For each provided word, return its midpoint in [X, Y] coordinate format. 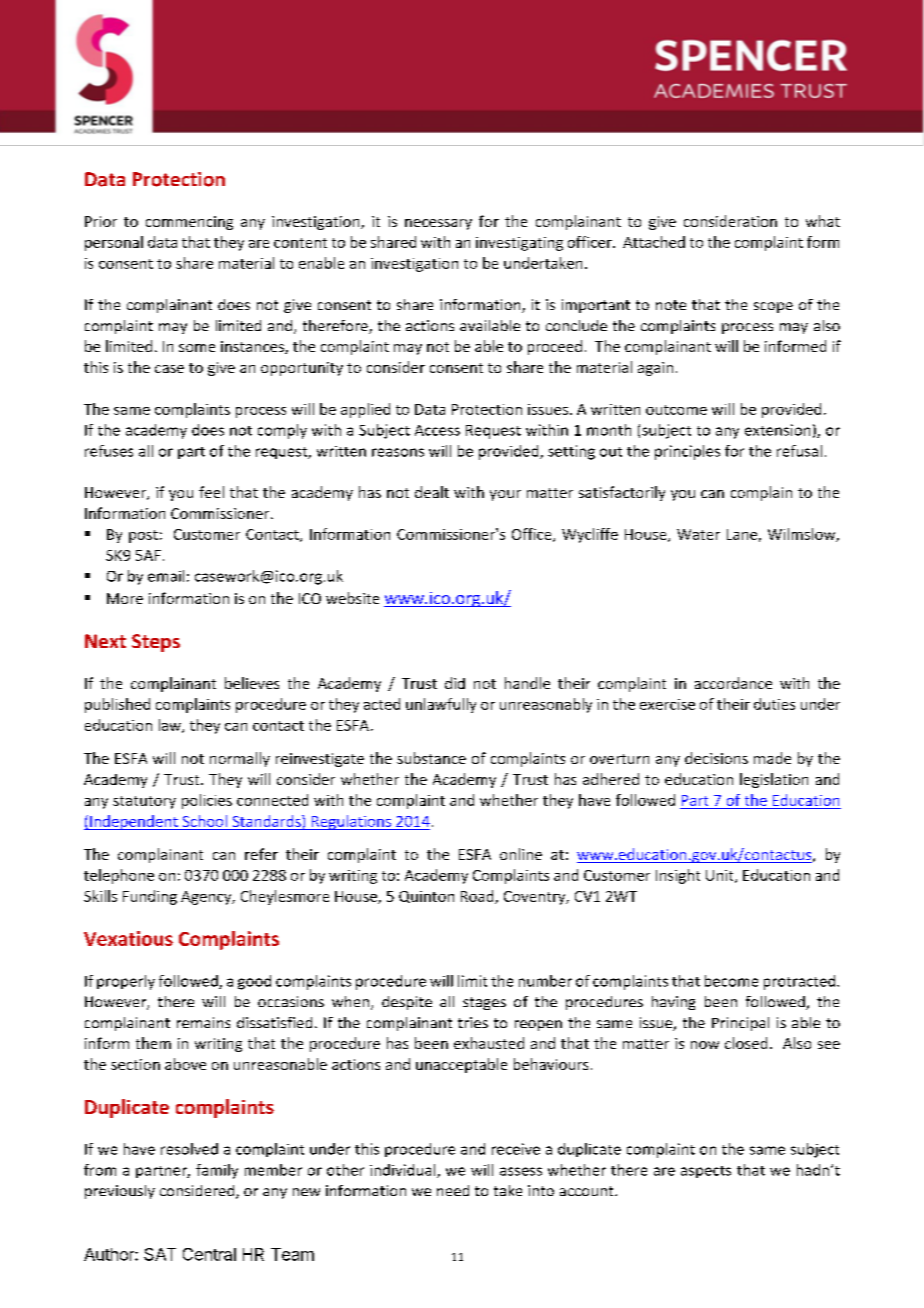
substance [431, 758]
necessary [438, 224]
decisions [716, 758]
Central [209, 1254]
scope [773, 307]
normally [240, 759]
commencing [189, 223]
